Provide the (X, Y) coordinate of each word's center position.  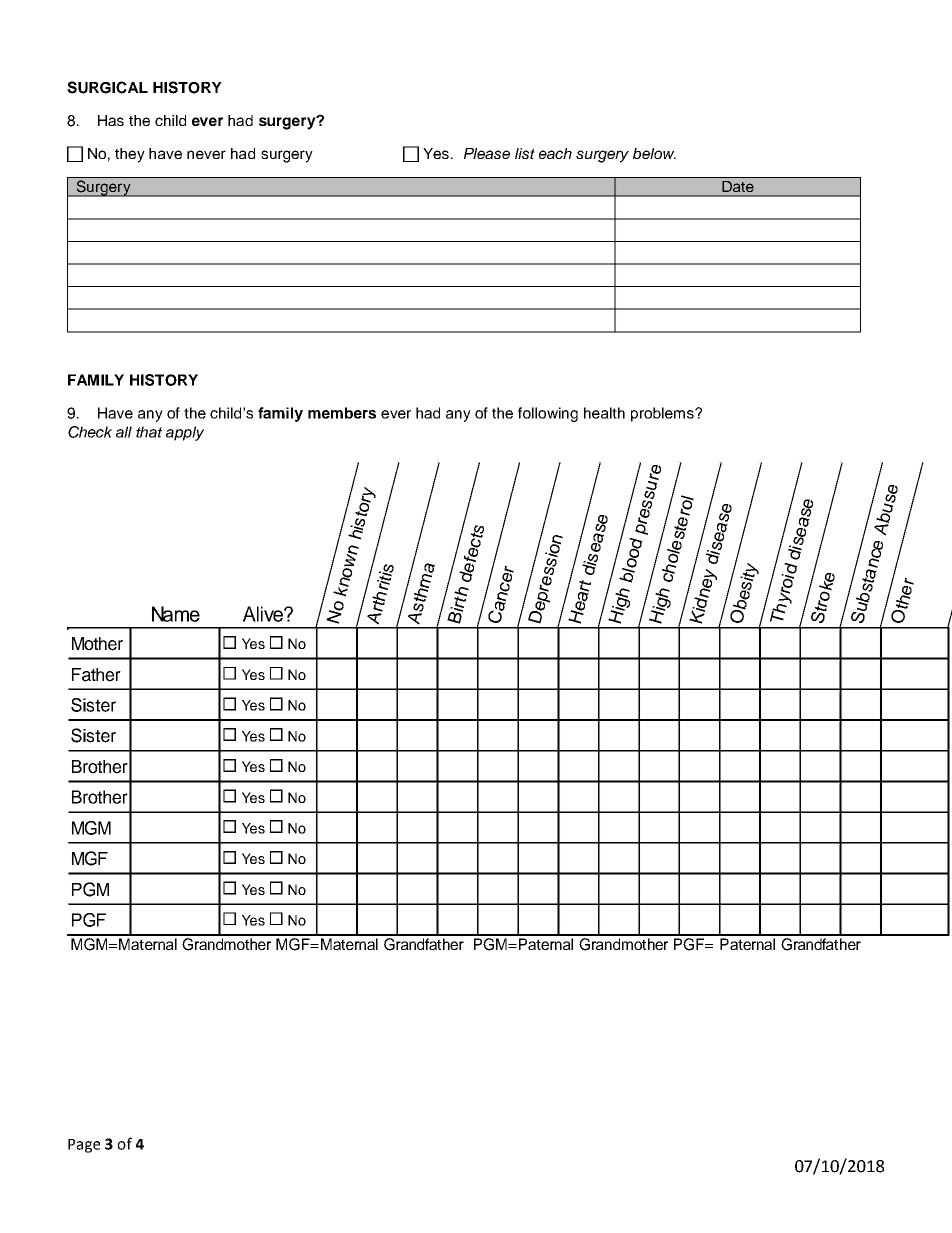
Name (176, 614)
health (604, 413)
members (342, 413)
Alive (264, 614)
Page (84, 1146)
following (548, 414)
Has (111, 120)
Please (487, 153)
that (149, 432)
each (555, 153)
